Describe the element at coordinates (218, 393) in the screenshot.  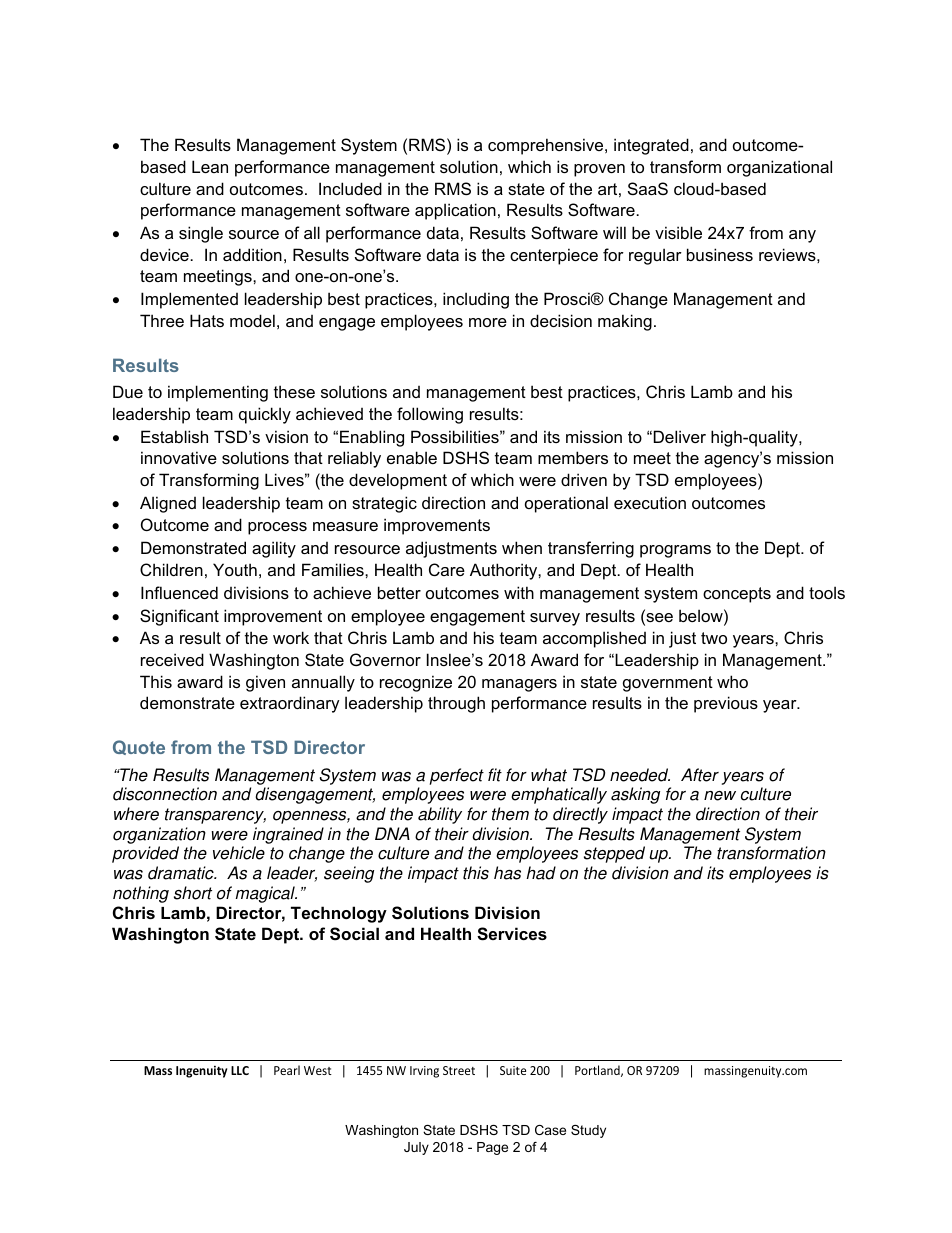
I see `implementing` at that location.
